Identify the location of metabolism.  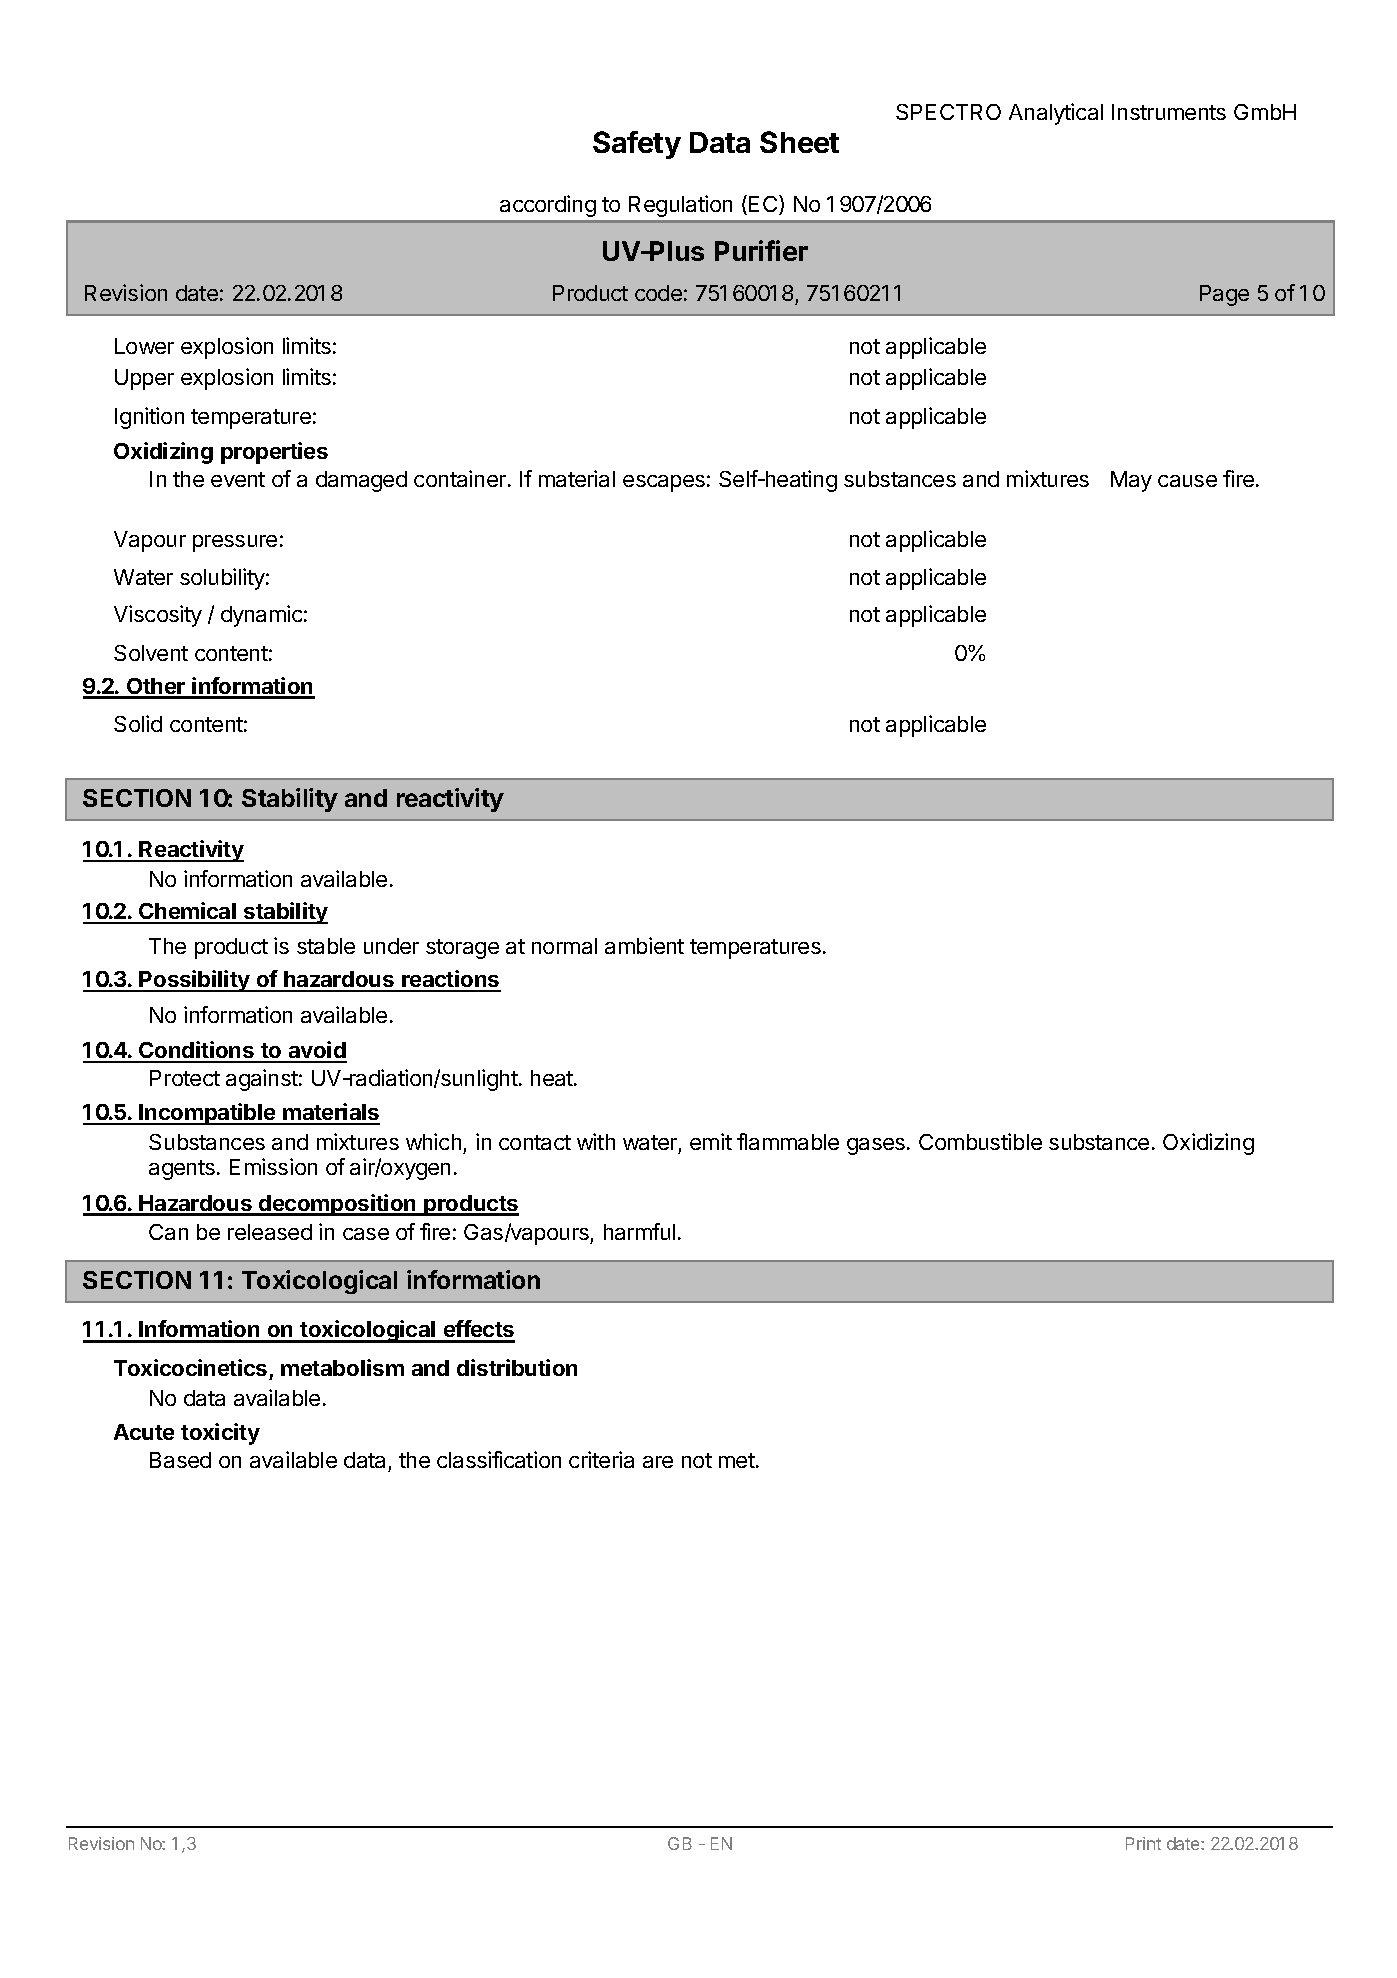
(342, 1367).
